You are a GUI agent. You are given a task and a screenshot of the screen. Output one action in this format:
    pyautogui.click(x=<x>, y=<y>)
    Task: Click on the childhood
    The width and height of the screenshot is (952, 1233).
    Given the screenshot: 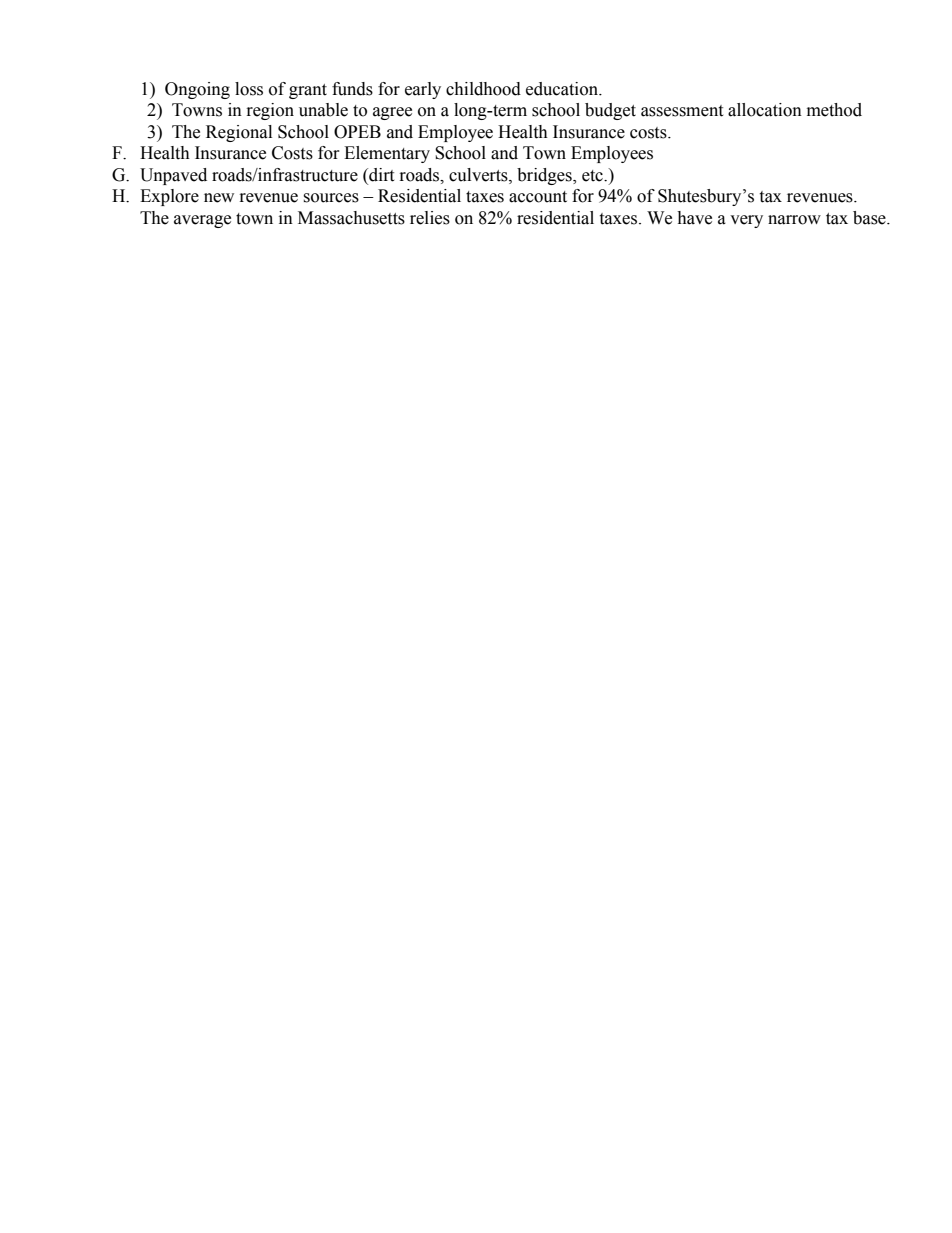 What is the action you would take?
    pyautogui.click(x=483, y=89)
